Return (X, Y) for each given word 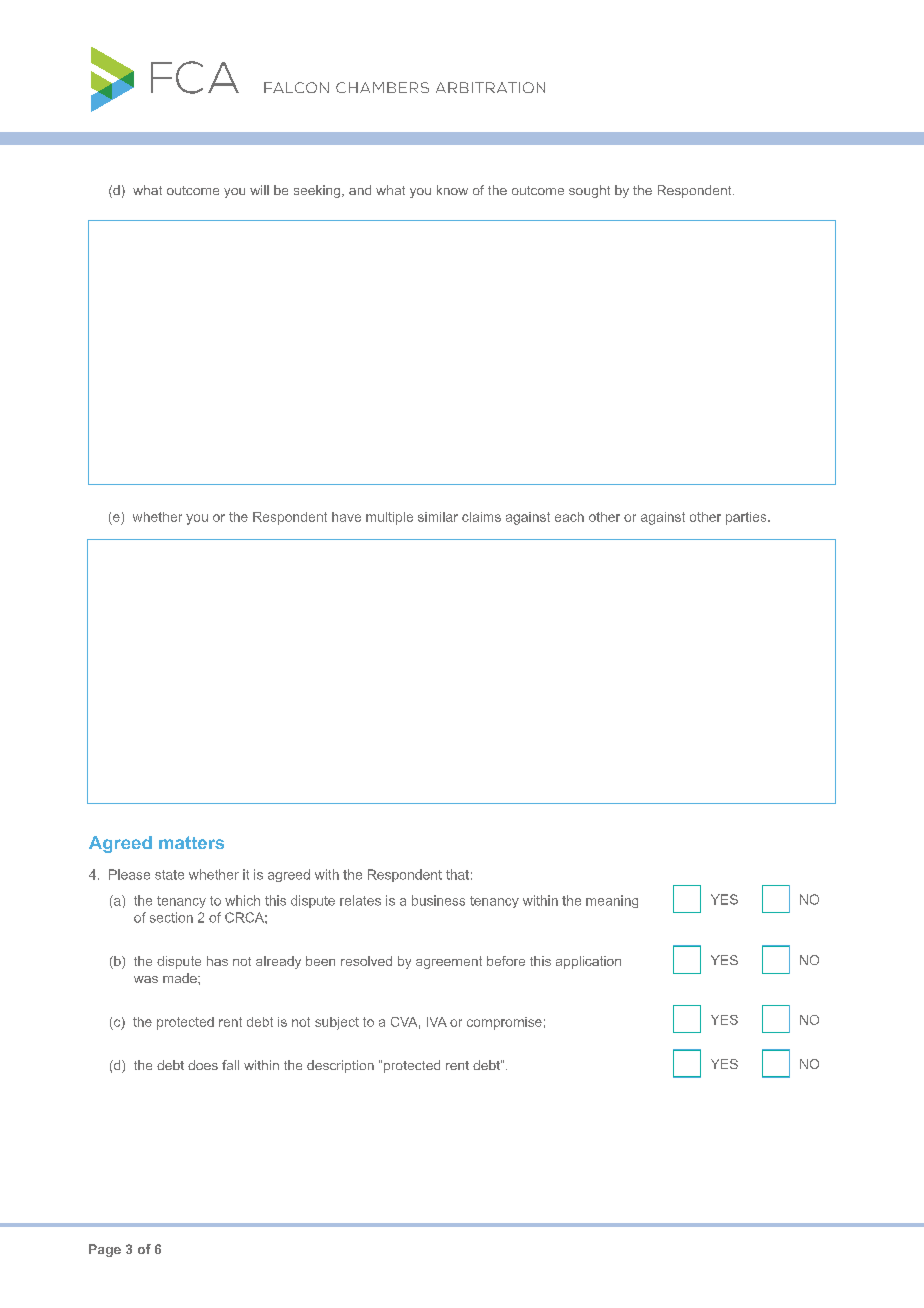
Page (105, 1250)
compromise (504, 1023)
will (259, 190)
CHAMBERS (382, 87)
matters (191, 842)
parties (747, 518)
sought (589, 191)
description (340, 1066)
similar (438, 517)
